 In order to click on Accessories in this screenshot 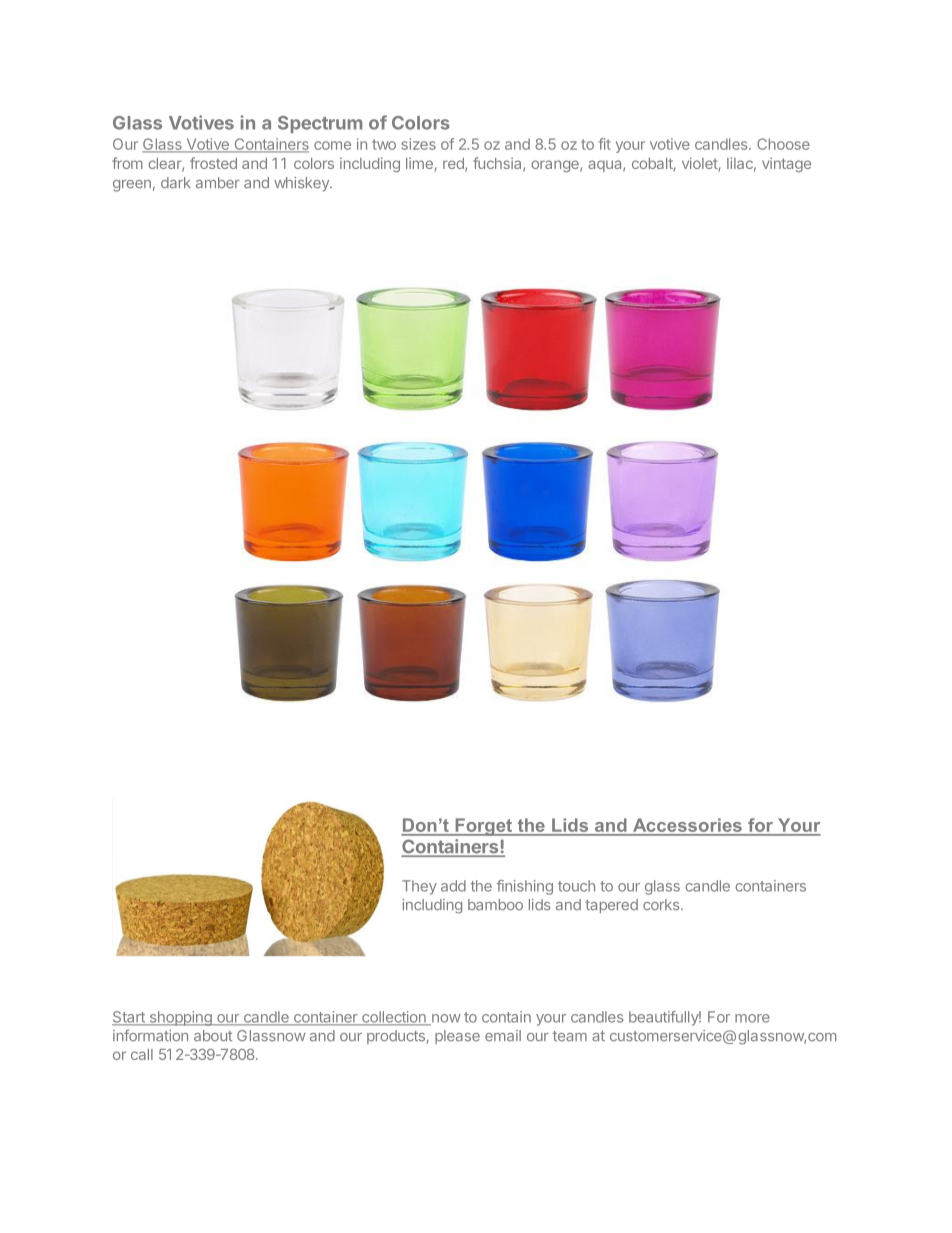, I will do `click(687, 825)`.
